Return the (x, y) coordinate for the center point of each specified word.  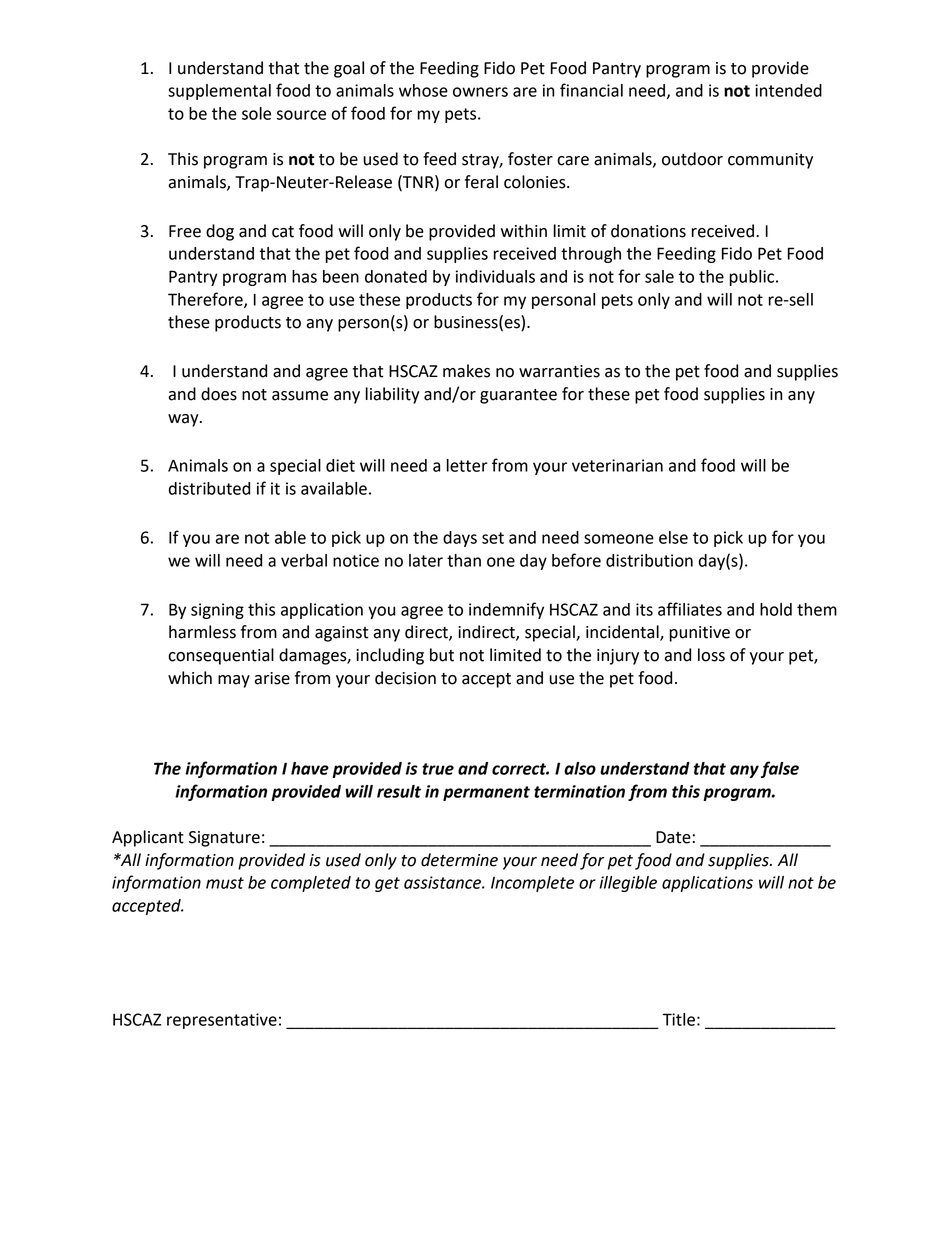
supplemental (219, 92)
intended (788, 90)
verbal (304, 560)
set (493, 538)
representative (222, 1021)
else (673, 537)
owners (480, 92)
